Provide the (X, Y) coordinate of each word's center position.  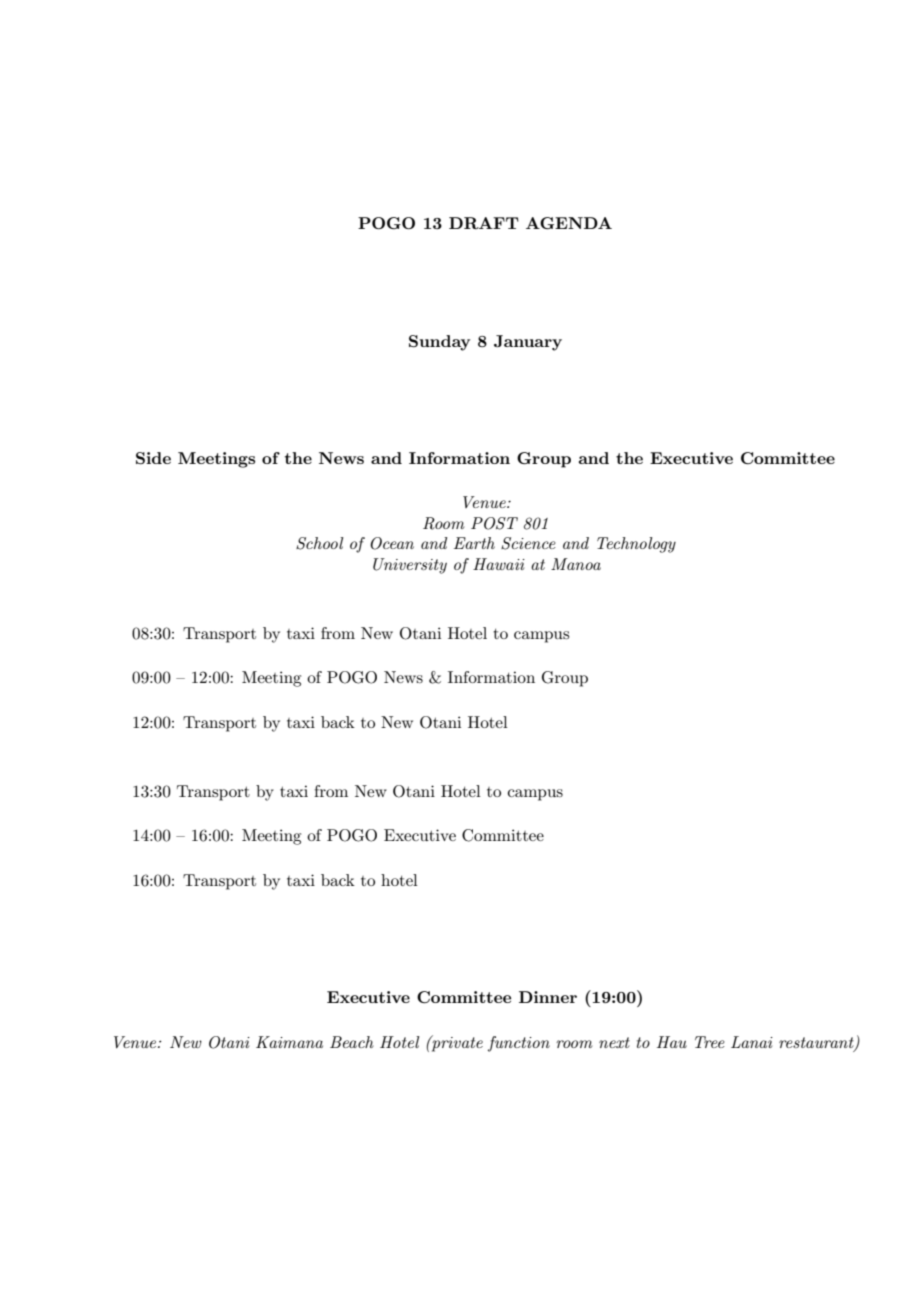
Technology (636, 545)
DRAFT (484, 223)
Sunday (439, 343)
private (456, 1043)
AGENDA (569, 223)
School (320, 543)
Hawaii (499, 564)
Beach (352, 1042)
